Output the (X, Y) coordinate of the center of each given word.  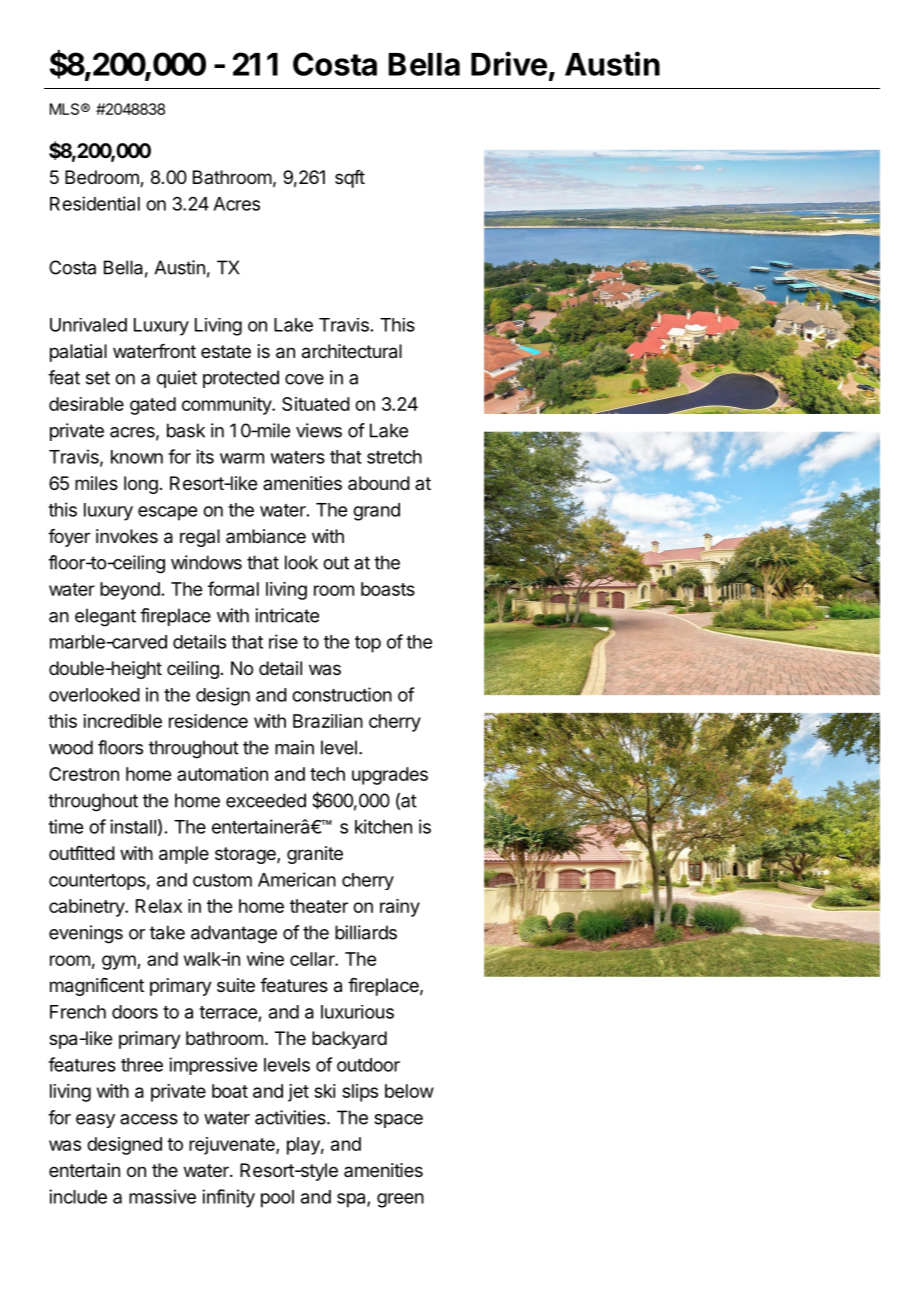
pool (277, 1199)
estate (226, 351)
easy (95, 1121)
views (319, 430)
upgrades (390, 776)
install (133, 826)
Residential (95, 203)
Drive (509, 63)
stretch (394, 457)
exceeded (266, 800)
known (137, 457)
